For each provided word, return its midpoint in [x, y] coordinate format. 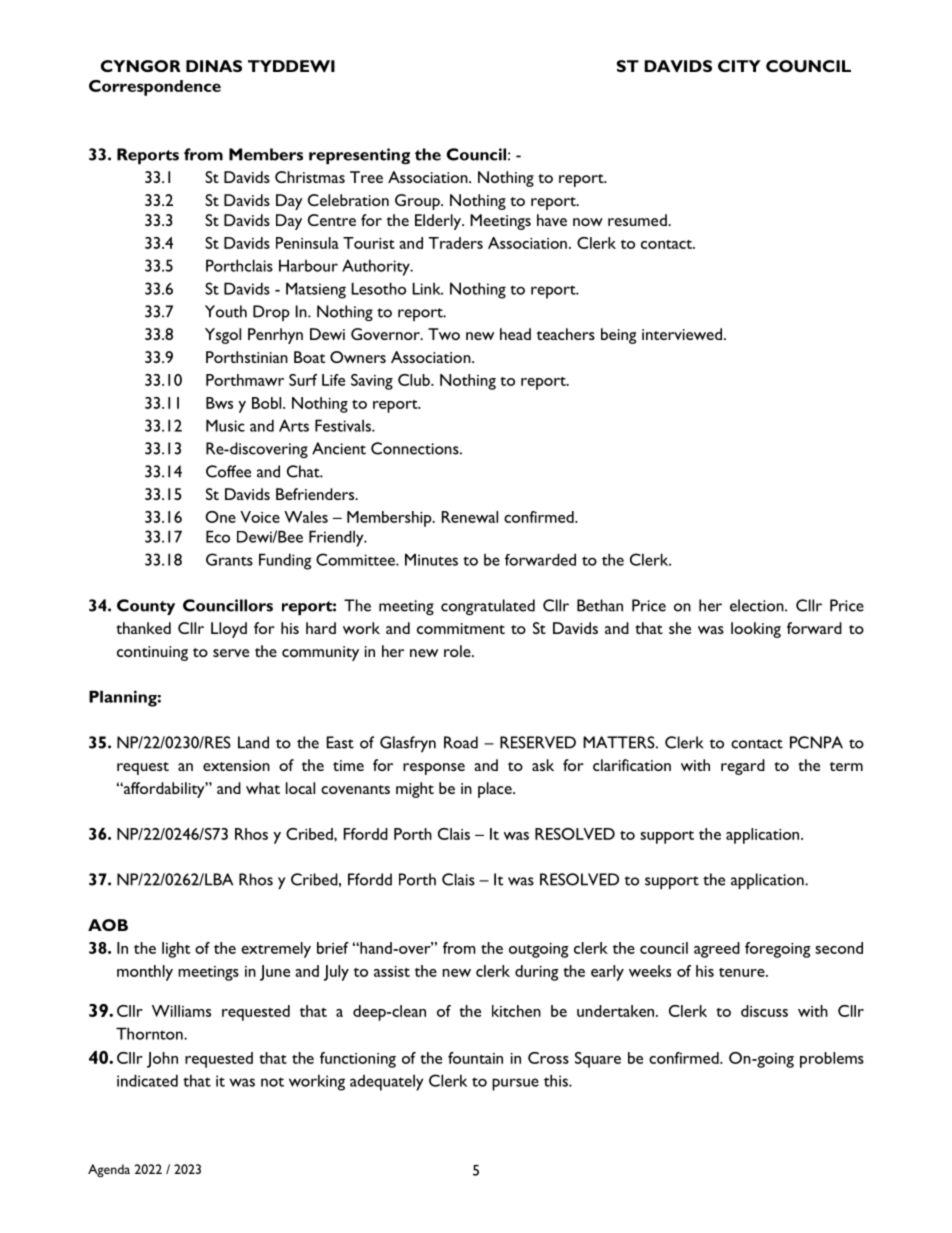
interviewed [682, 334]
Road [461, 742]
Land [253, 742]
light [176, 950]
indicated [147, 1080]
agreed [717, 950]
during [537, 973]
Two [444, 334]
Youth [226, 311]
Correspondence [155, 88]
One [220, 517]
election [758, 605]
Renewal [470, 517]
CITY [739, 66]
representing [359, 156]
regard [743, 767]
